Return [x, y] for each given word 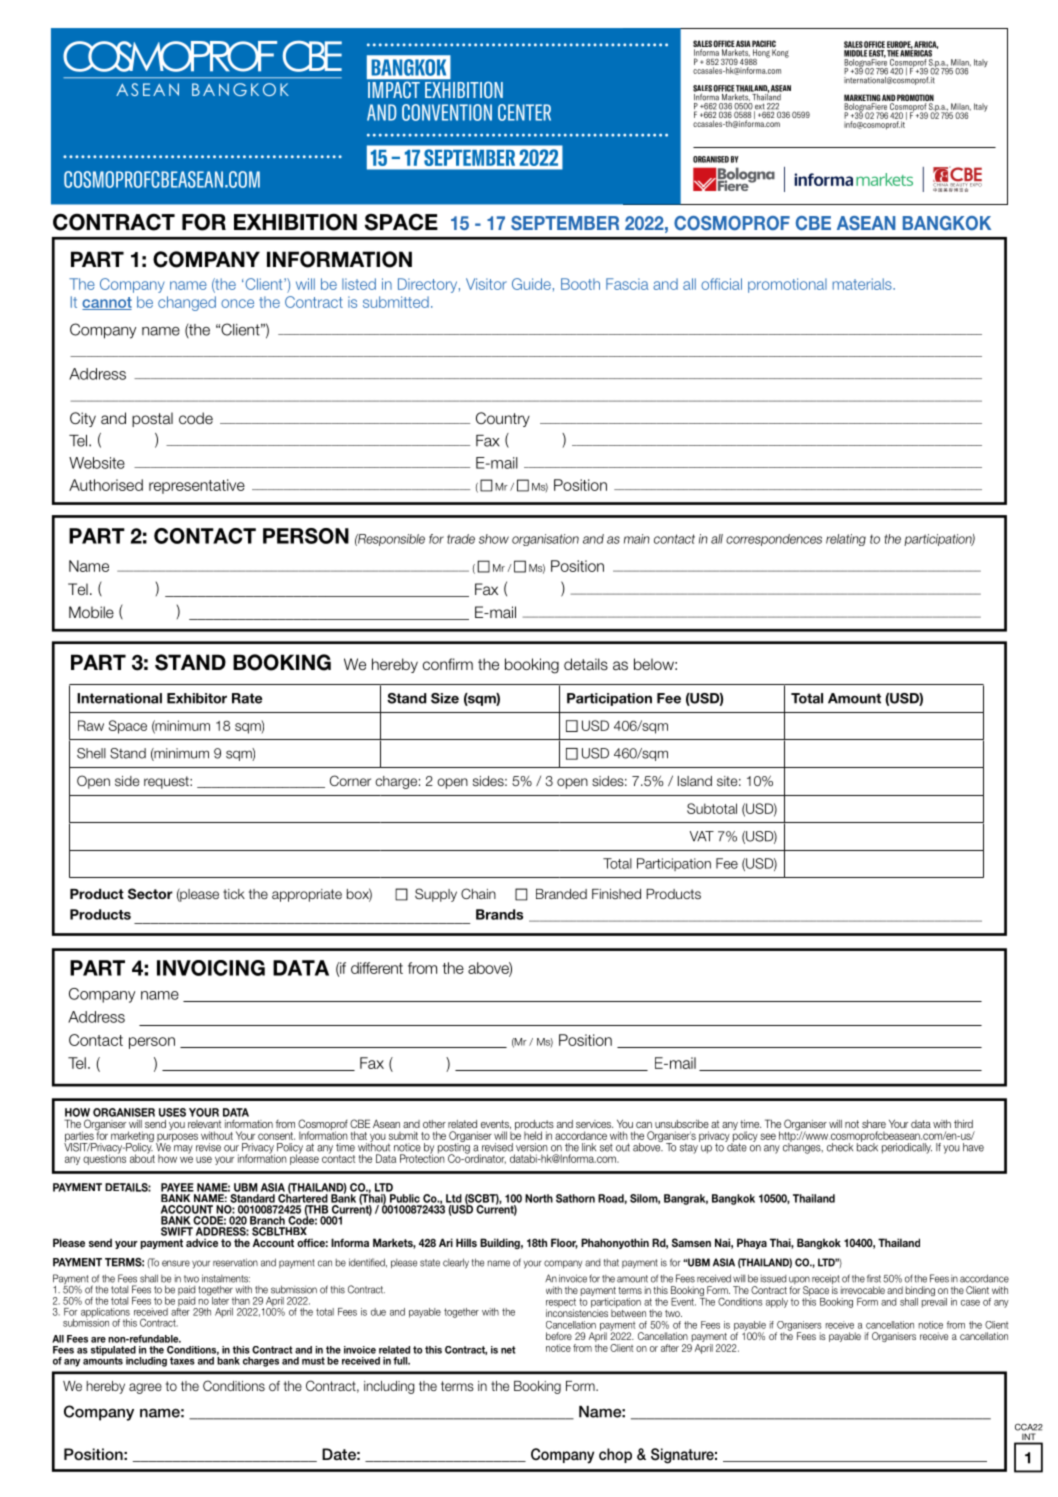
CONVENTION [447, 112]
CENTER [524, 112]
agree [145, 1388]
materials [863, 284]
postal [152, 419]
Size [445, 698]
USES [172, 1112]
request [167, 782]
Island [695, 781]
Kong [780, 53]
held [533, 1135]
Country [503, 419]
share [874, 1124]
